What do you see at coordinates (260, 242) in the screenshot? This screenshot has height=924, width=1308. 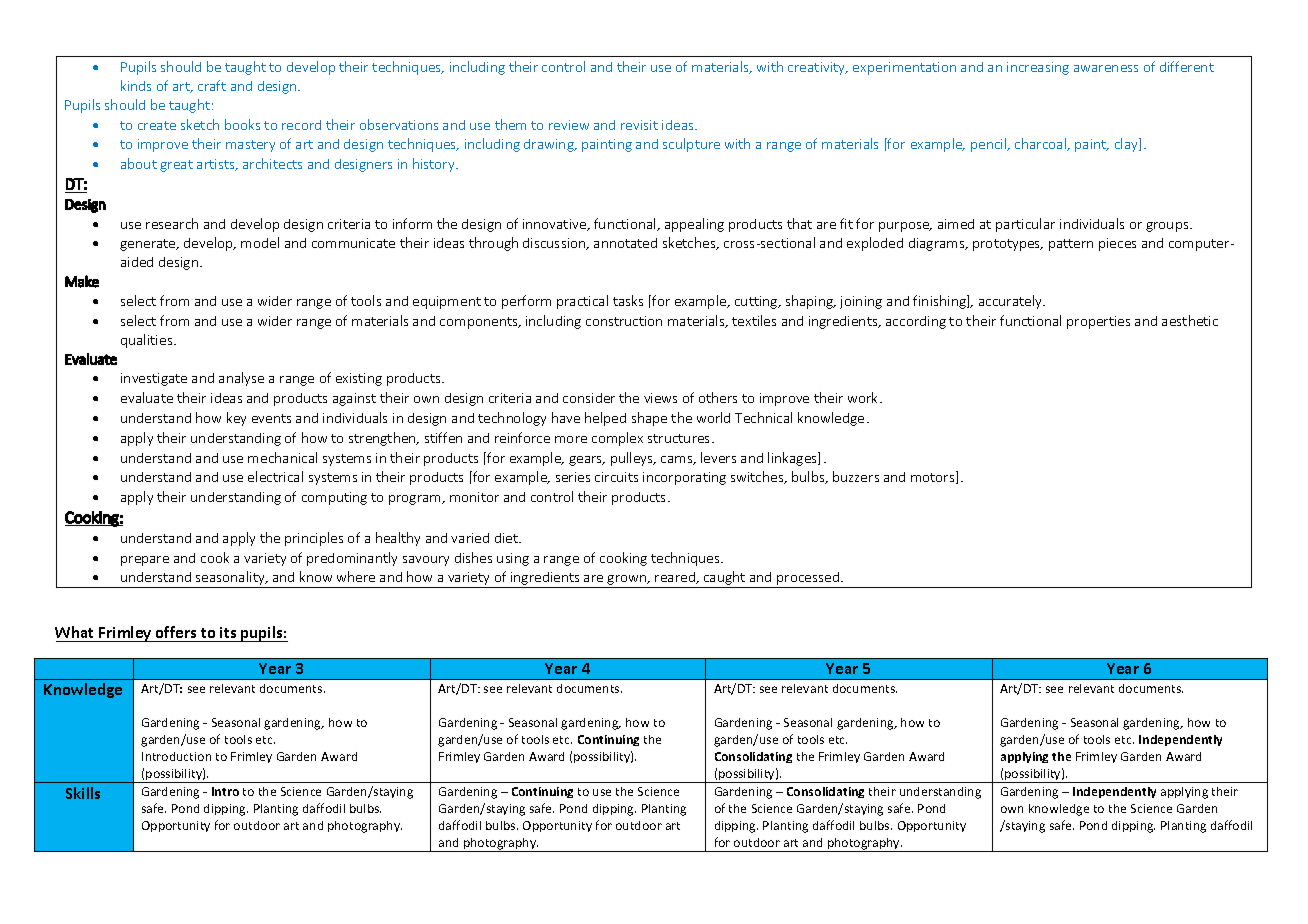 I see `model` at bounding box center [260, 242].
